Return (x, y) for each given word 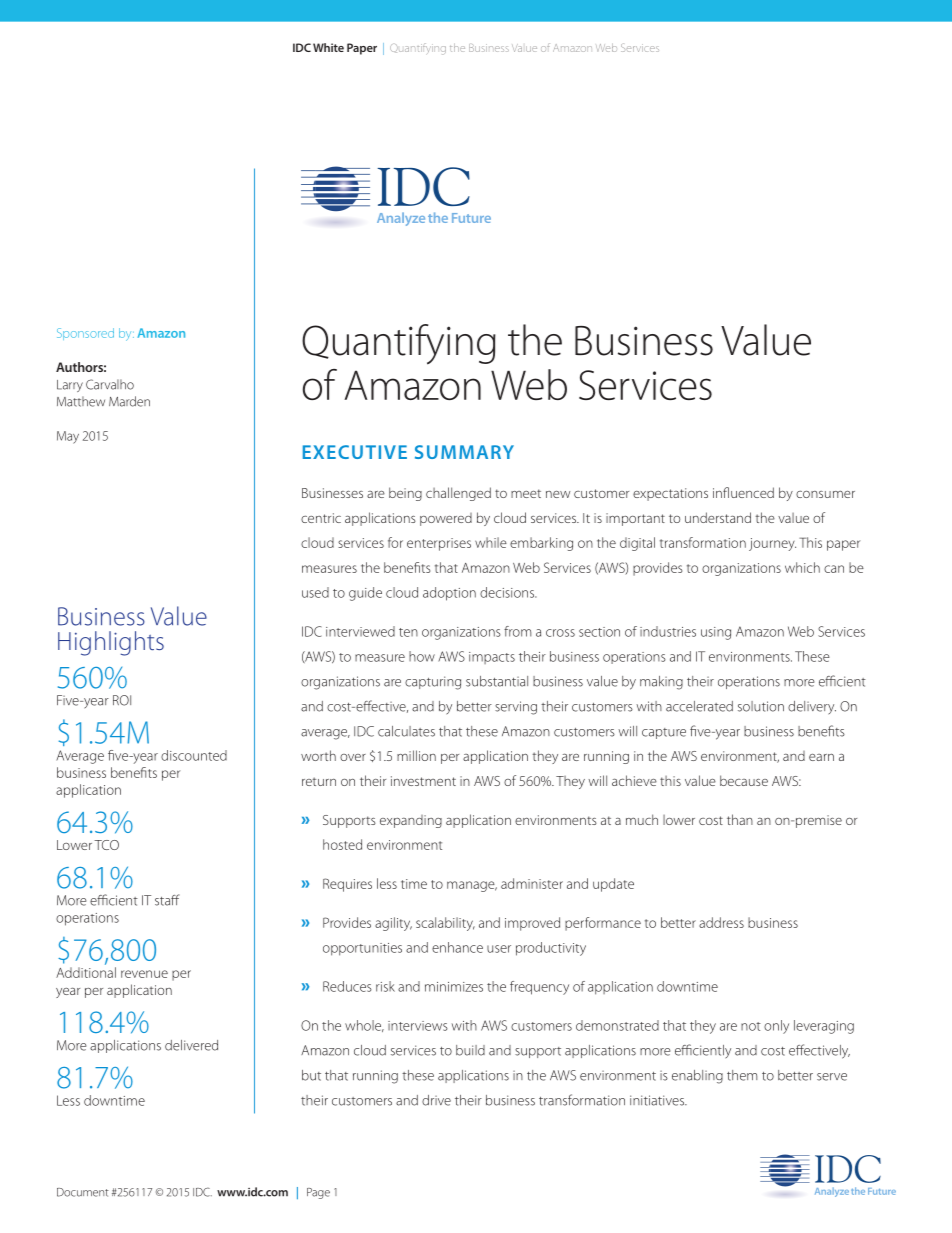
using (716, 633)
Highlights (111, 643)
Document (83, 1192)
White (328, 47)
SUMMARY (464, 452)
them (742, 1075)
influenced (743, 492)
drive (436, 1100)
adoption (449, 594)
